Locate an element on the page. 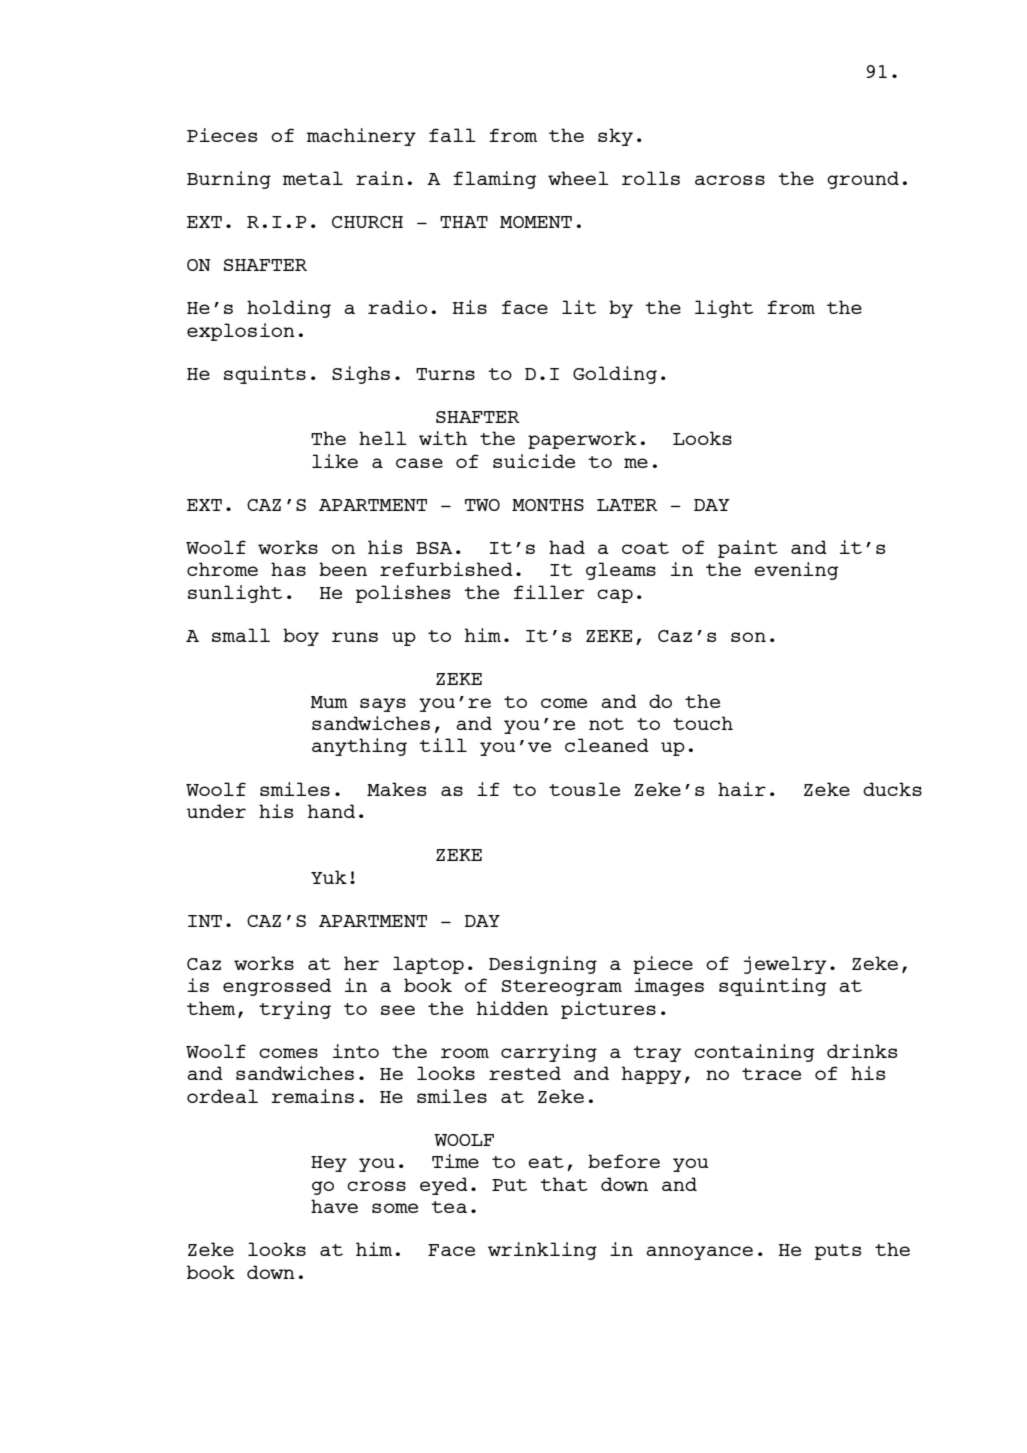 The width and height of the page is (1027, 1453). puts is located at coordinates (838, 1252).
